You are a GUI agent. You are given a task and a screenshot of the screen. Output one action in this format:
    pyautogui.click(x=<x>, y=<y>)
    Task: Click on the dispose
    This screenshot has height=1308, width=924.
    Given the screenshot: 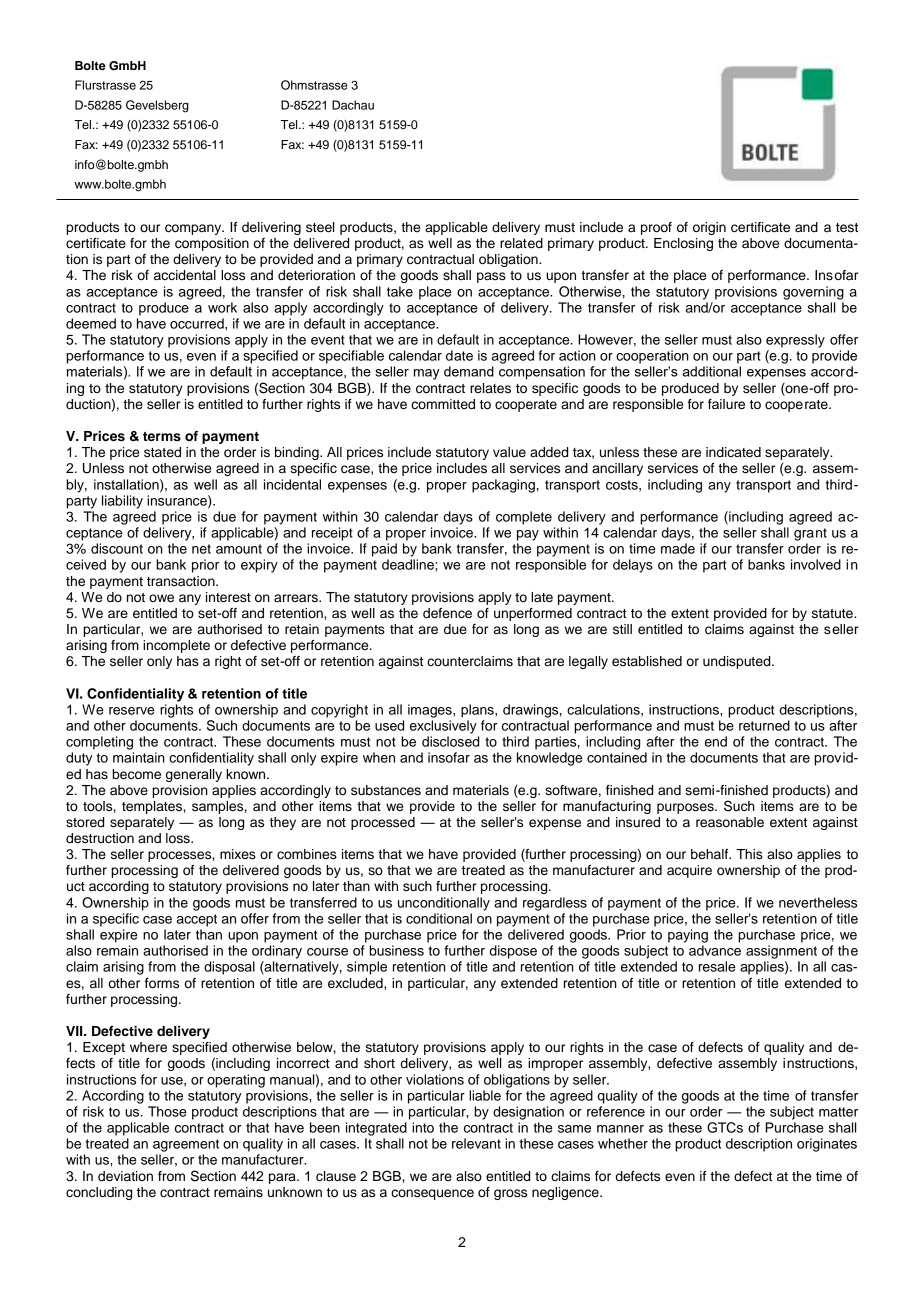 What is the action you would take?
    pyautogui.click(x=513, y=952)
